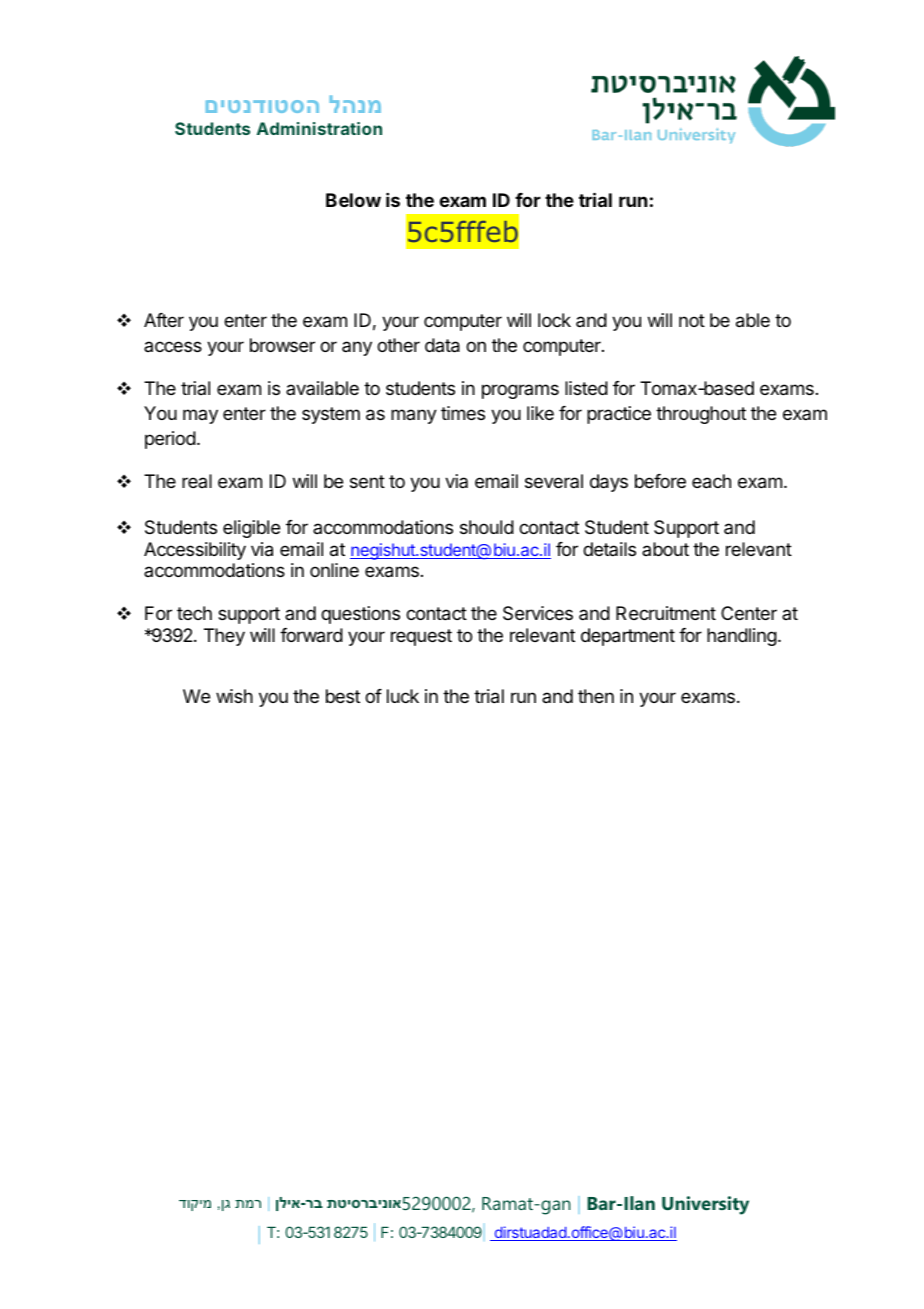 This page has height=1309, width=924. Describe the element at coordinates (596, 696) in the page. I see `then` at that location.
